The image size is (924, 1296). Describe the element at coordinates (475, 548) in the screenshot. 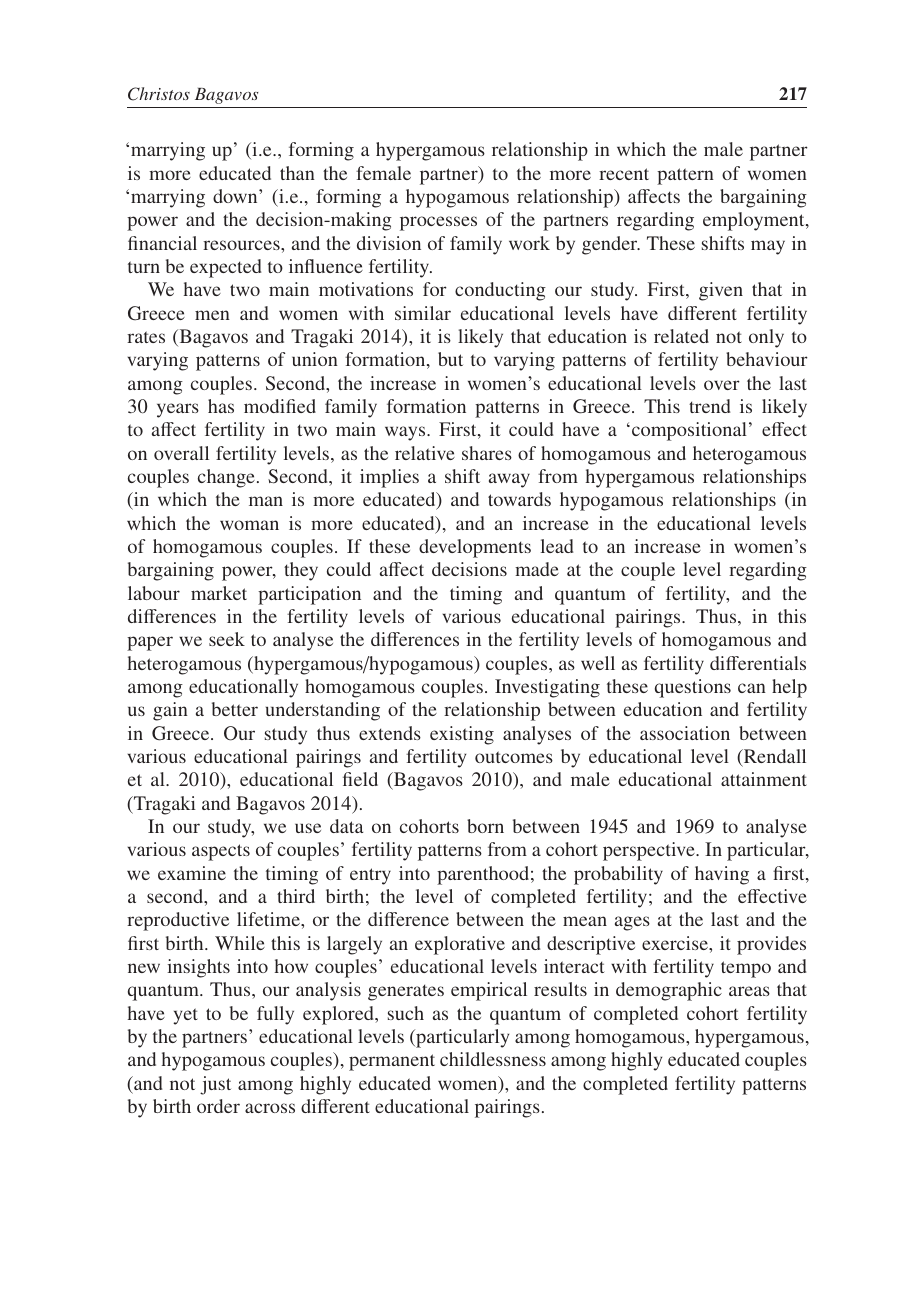

I see `developments` at that location.
